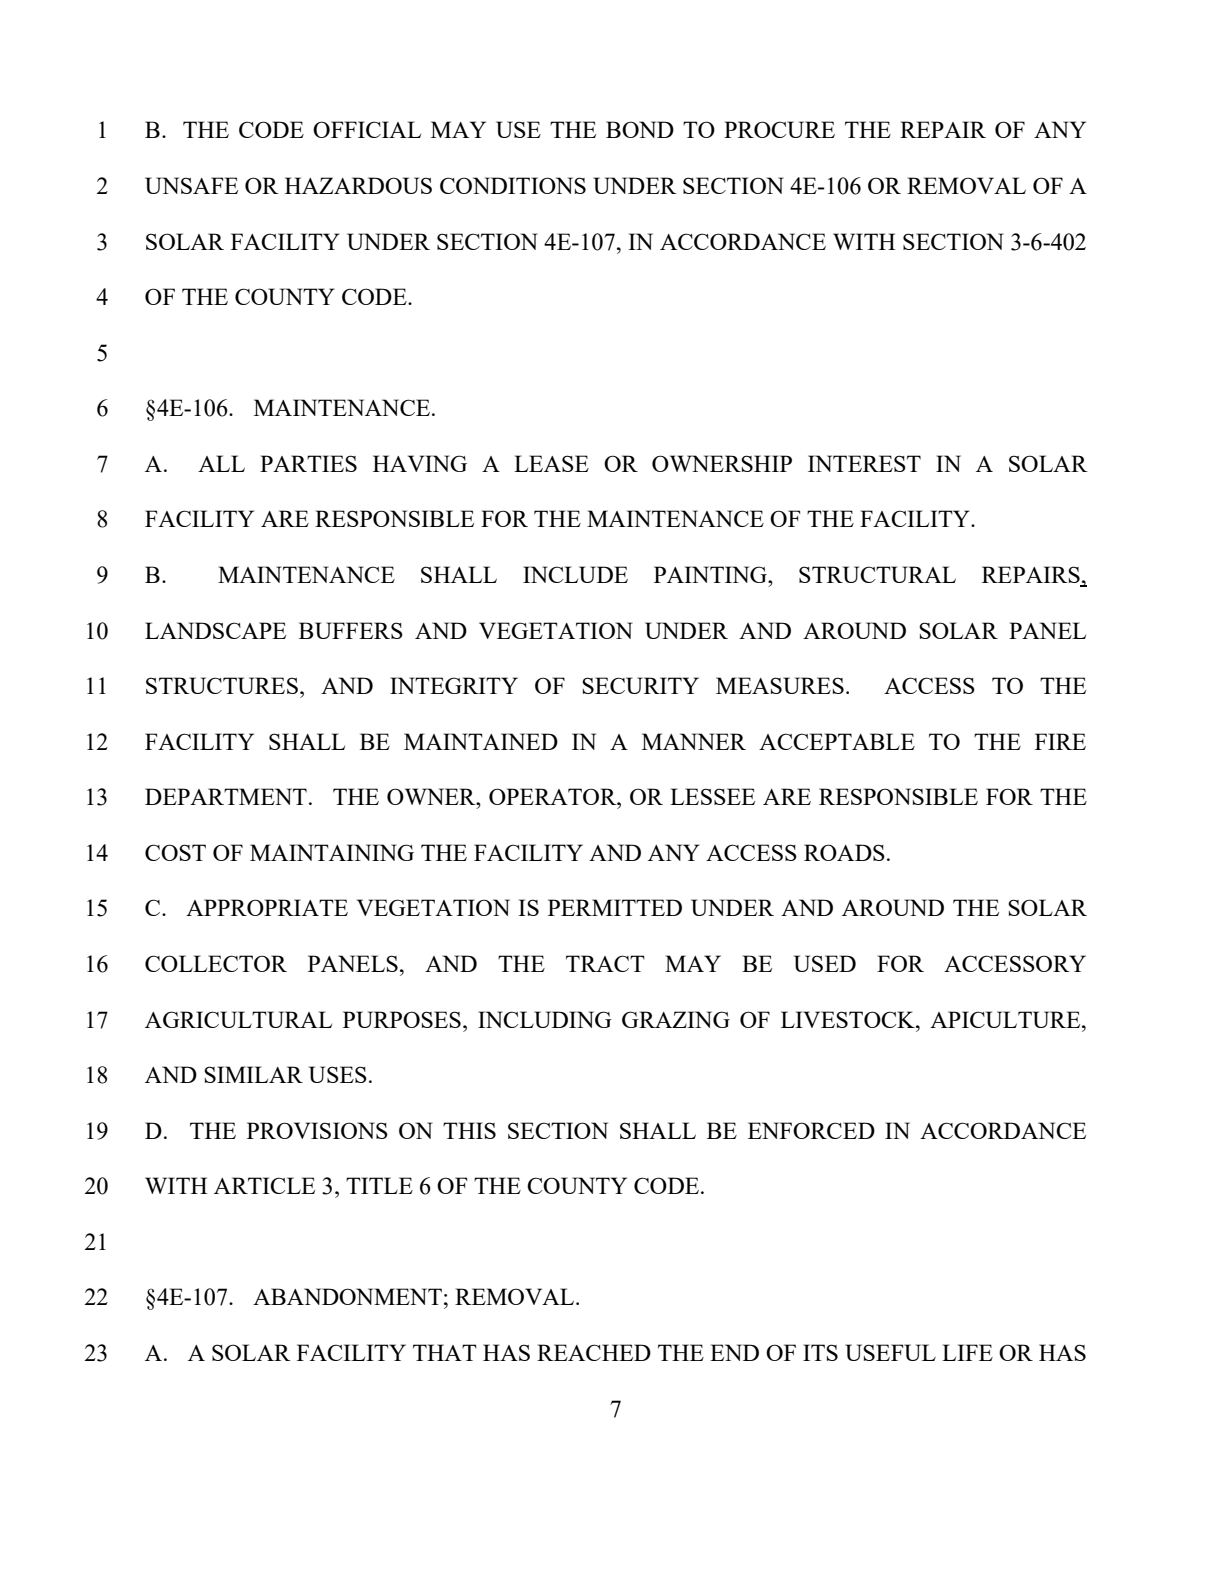 This document has height=1595, width=1232. What do you see at coordinates (267, 907) in the document?
I see `APPROPRIATE` at bounding box center [267, 907].
